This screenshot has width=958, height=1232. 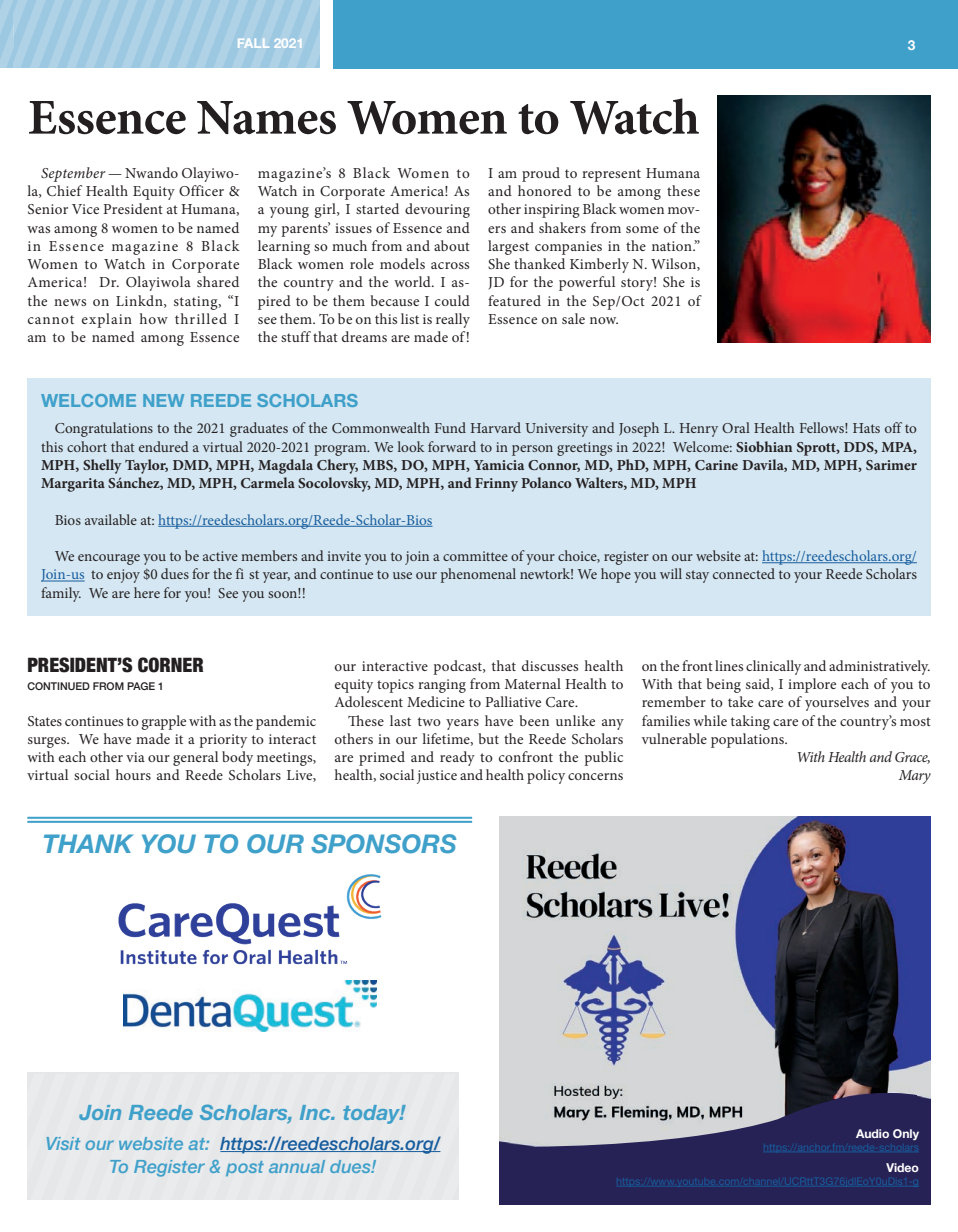 I want to click on represent, so click(x=611, y=175).
